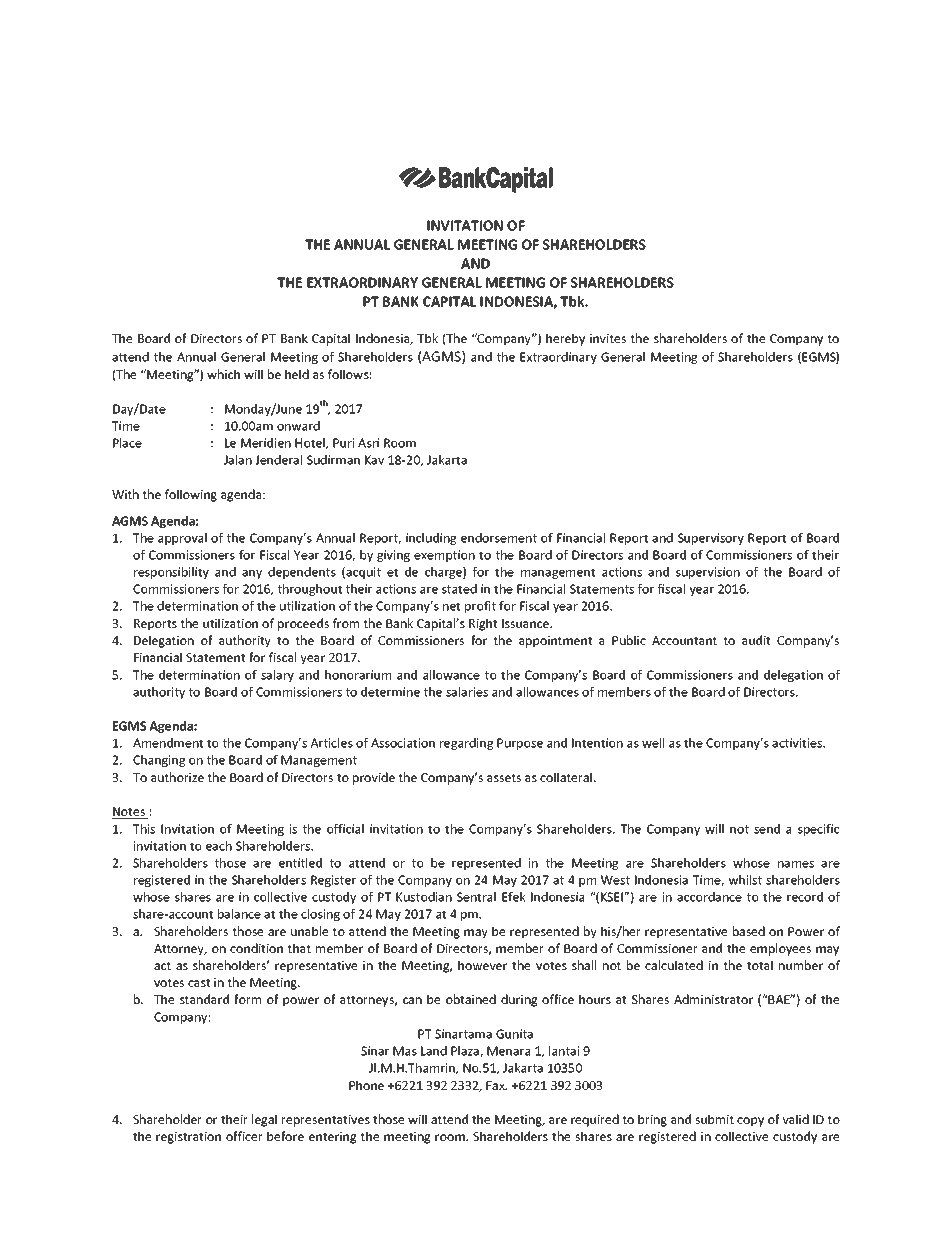 This screenshot has width=952, height=1233. Describe the element at coordinates (608, 338) in the screenshot. I see `invites` at that location.
